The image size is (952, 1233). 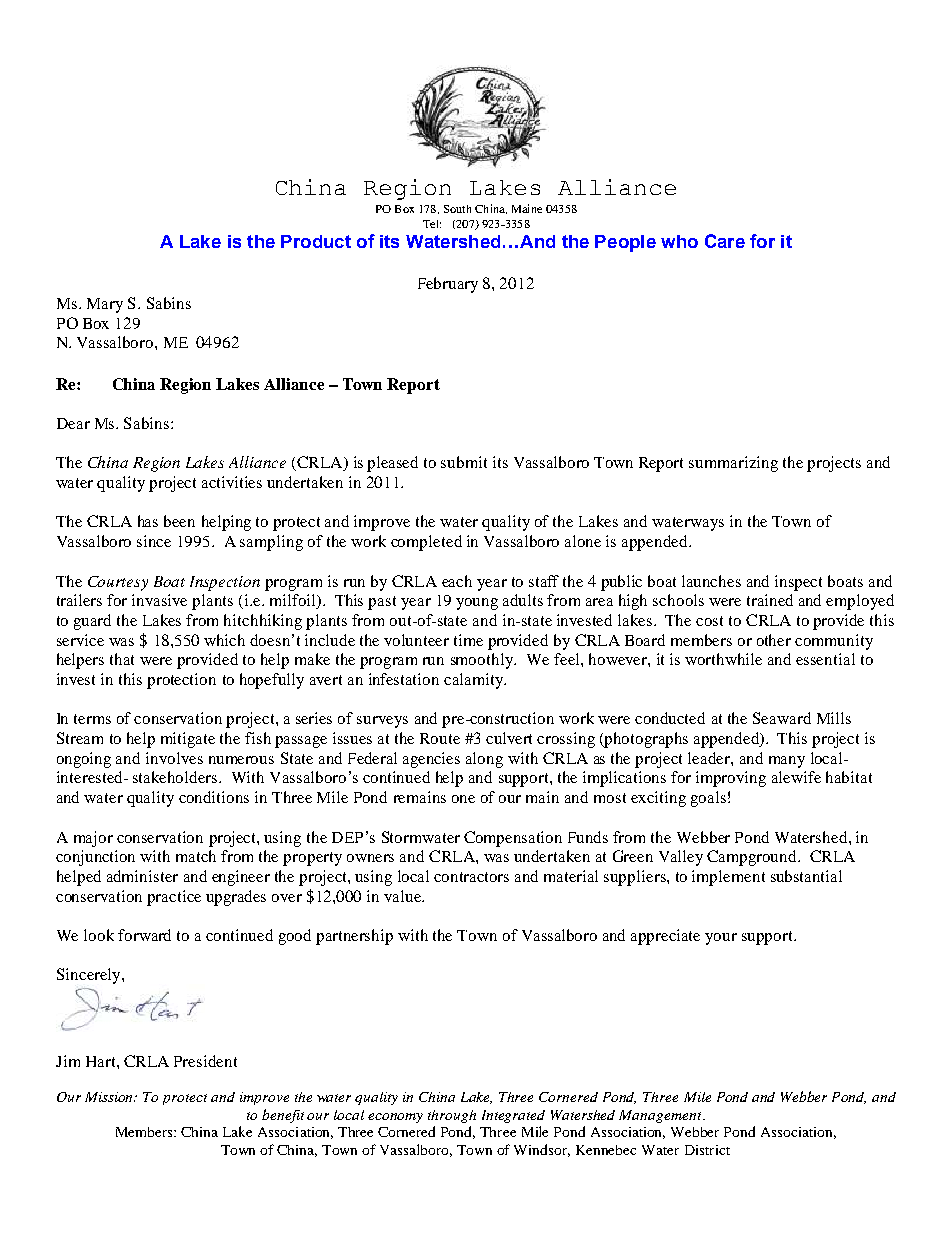 I want to click on through, so click(x=452, y=1116).
